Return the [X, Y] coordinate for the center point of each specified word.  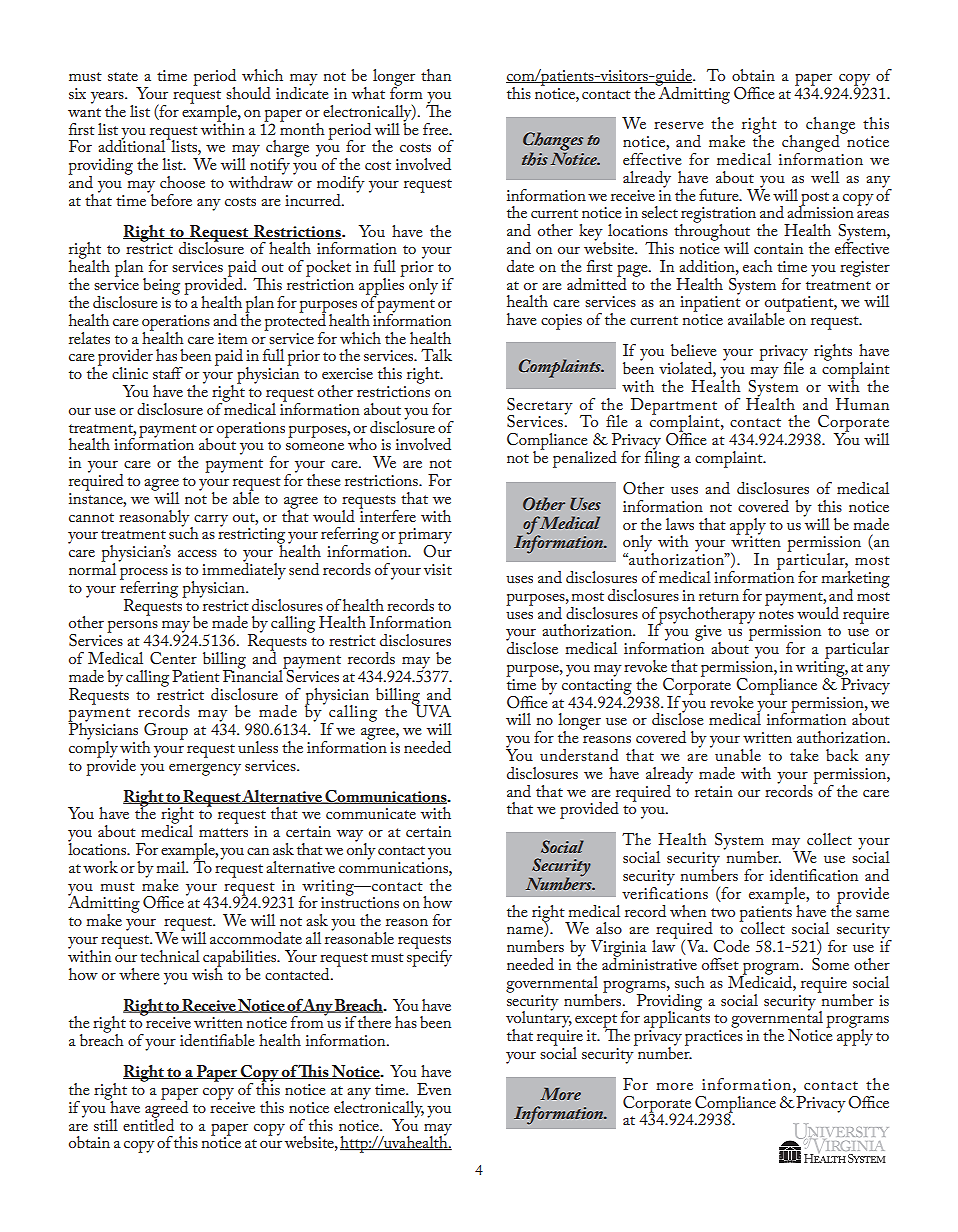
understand [579, 755]
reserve [679, 125]
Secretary [540, 407]
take [804, 755]
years [108, 99]
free [437, 129]
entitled [148, 1123]
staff [168, 373]
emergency [205, 770]
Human [862, 404]
